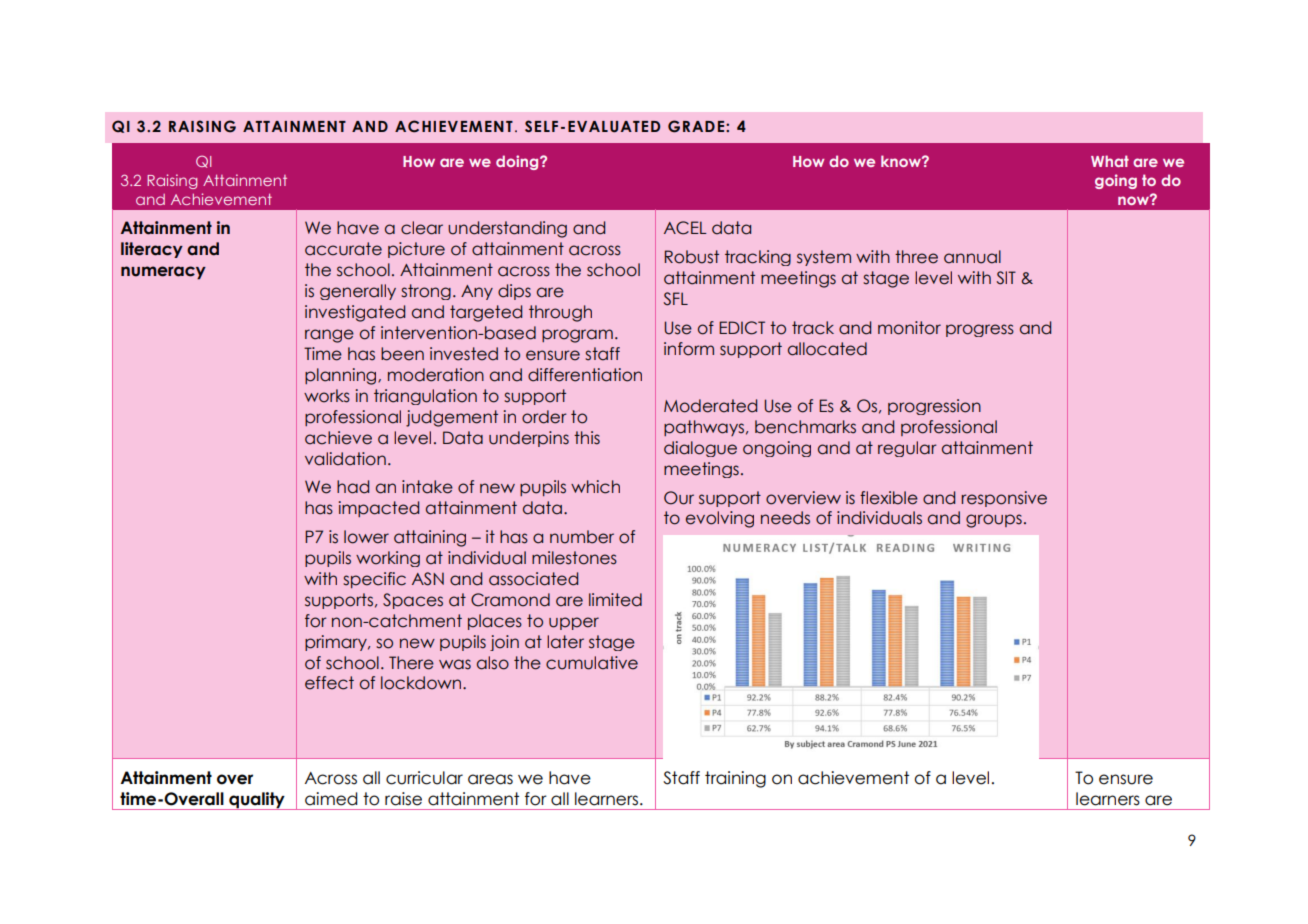 The height and width of the image is (924, 1308). What do you see at coordinates (257, 801) in the image?
I see `quality` at bounding box center [257, 801].
